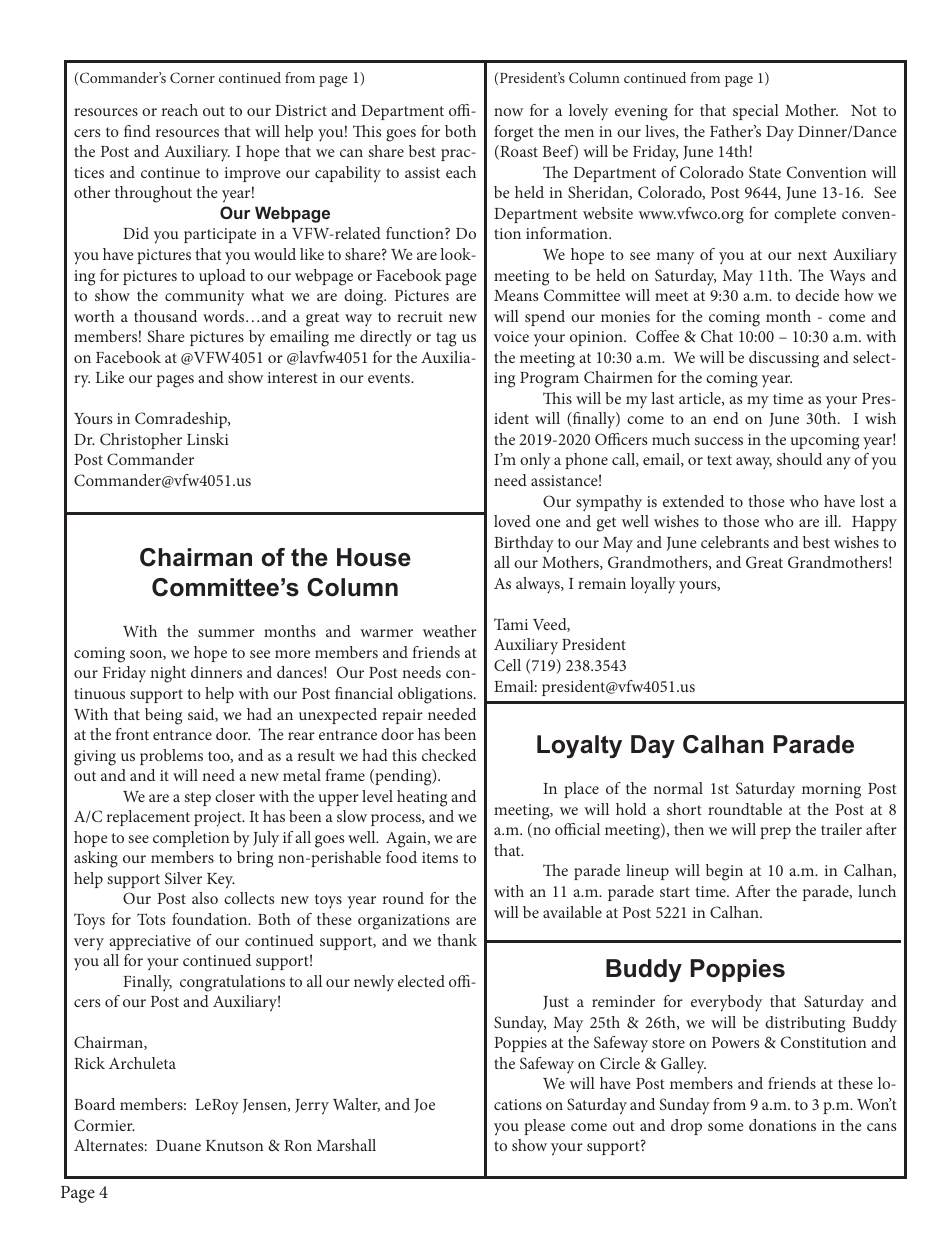 The width and height of the screenshot is (952, 1233). Describe the element at coordinates (756, 112) in the screenshot. I see `special` at that location.
